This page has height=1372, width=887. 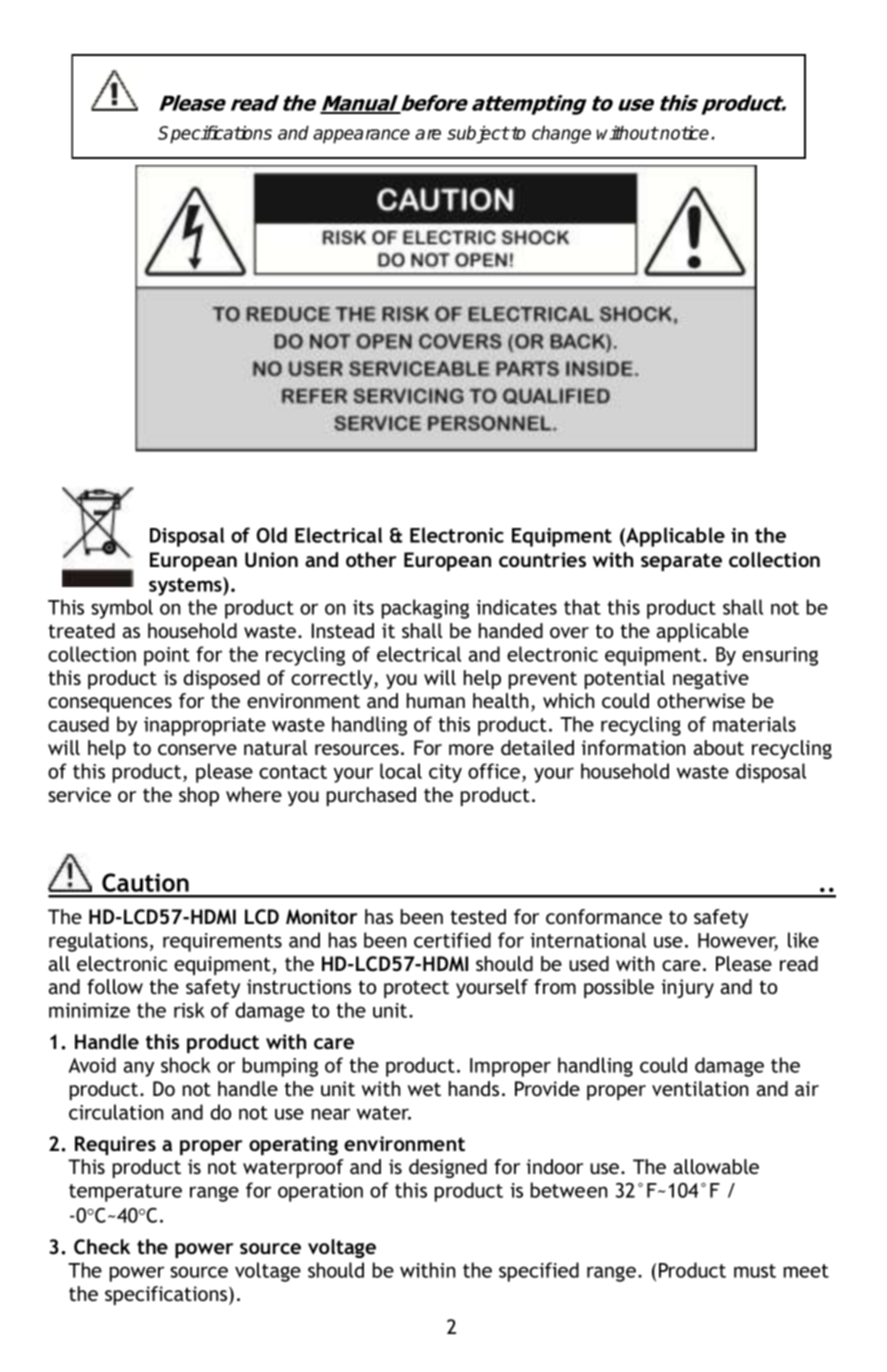 What do you see at coordinates (681, 562) in the page?
I see `separate` at bounding box center [681, 562].
